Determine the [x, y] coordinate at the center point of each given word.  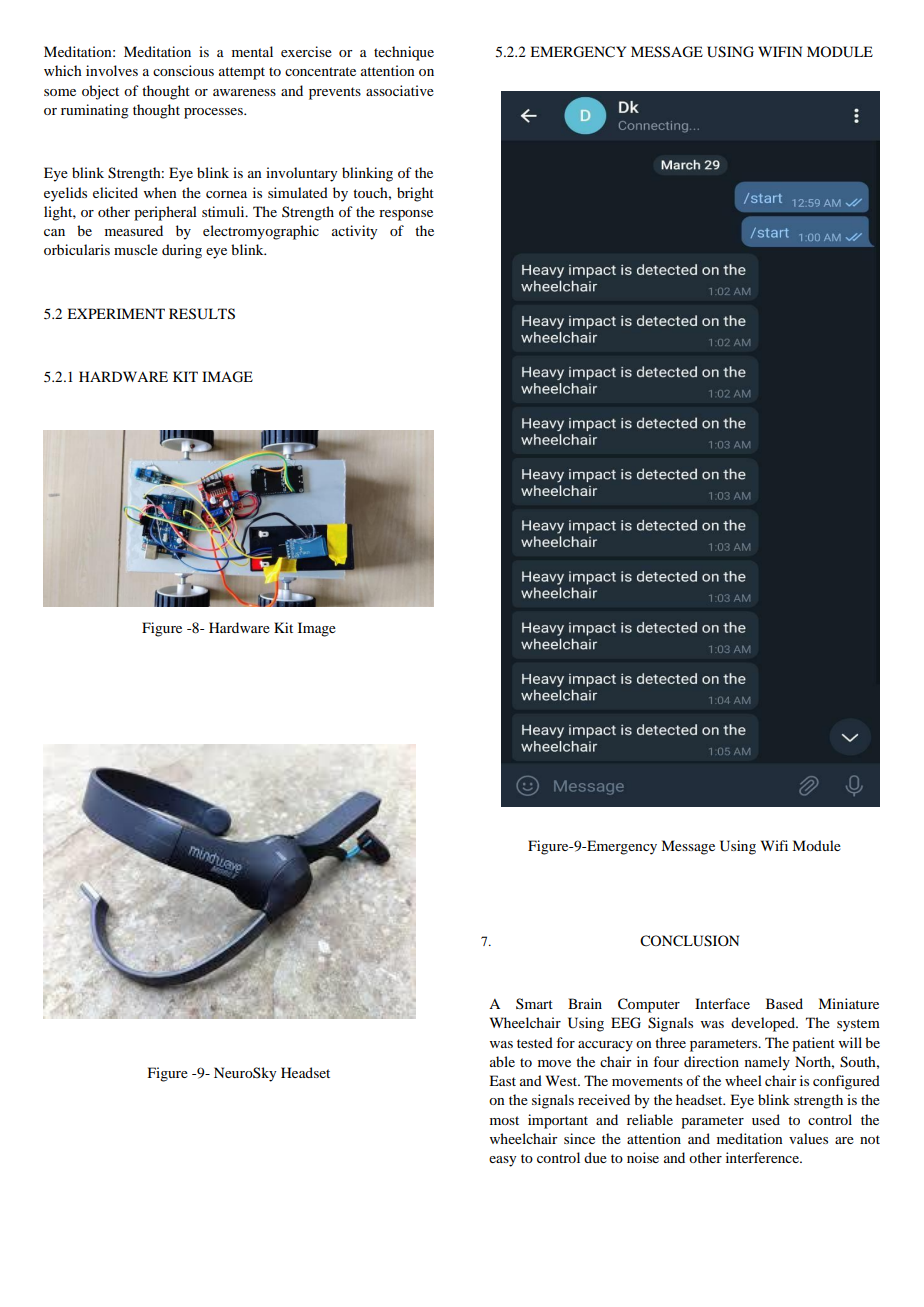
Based [784, 1003]
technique [404, 53]
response [406, 215]
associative [400, 90]
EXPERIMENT [116, 313]
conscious [183, 70]
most [504, 1120]
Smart [534, 1003]
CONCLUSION [689, 941]
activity [354, 232]
